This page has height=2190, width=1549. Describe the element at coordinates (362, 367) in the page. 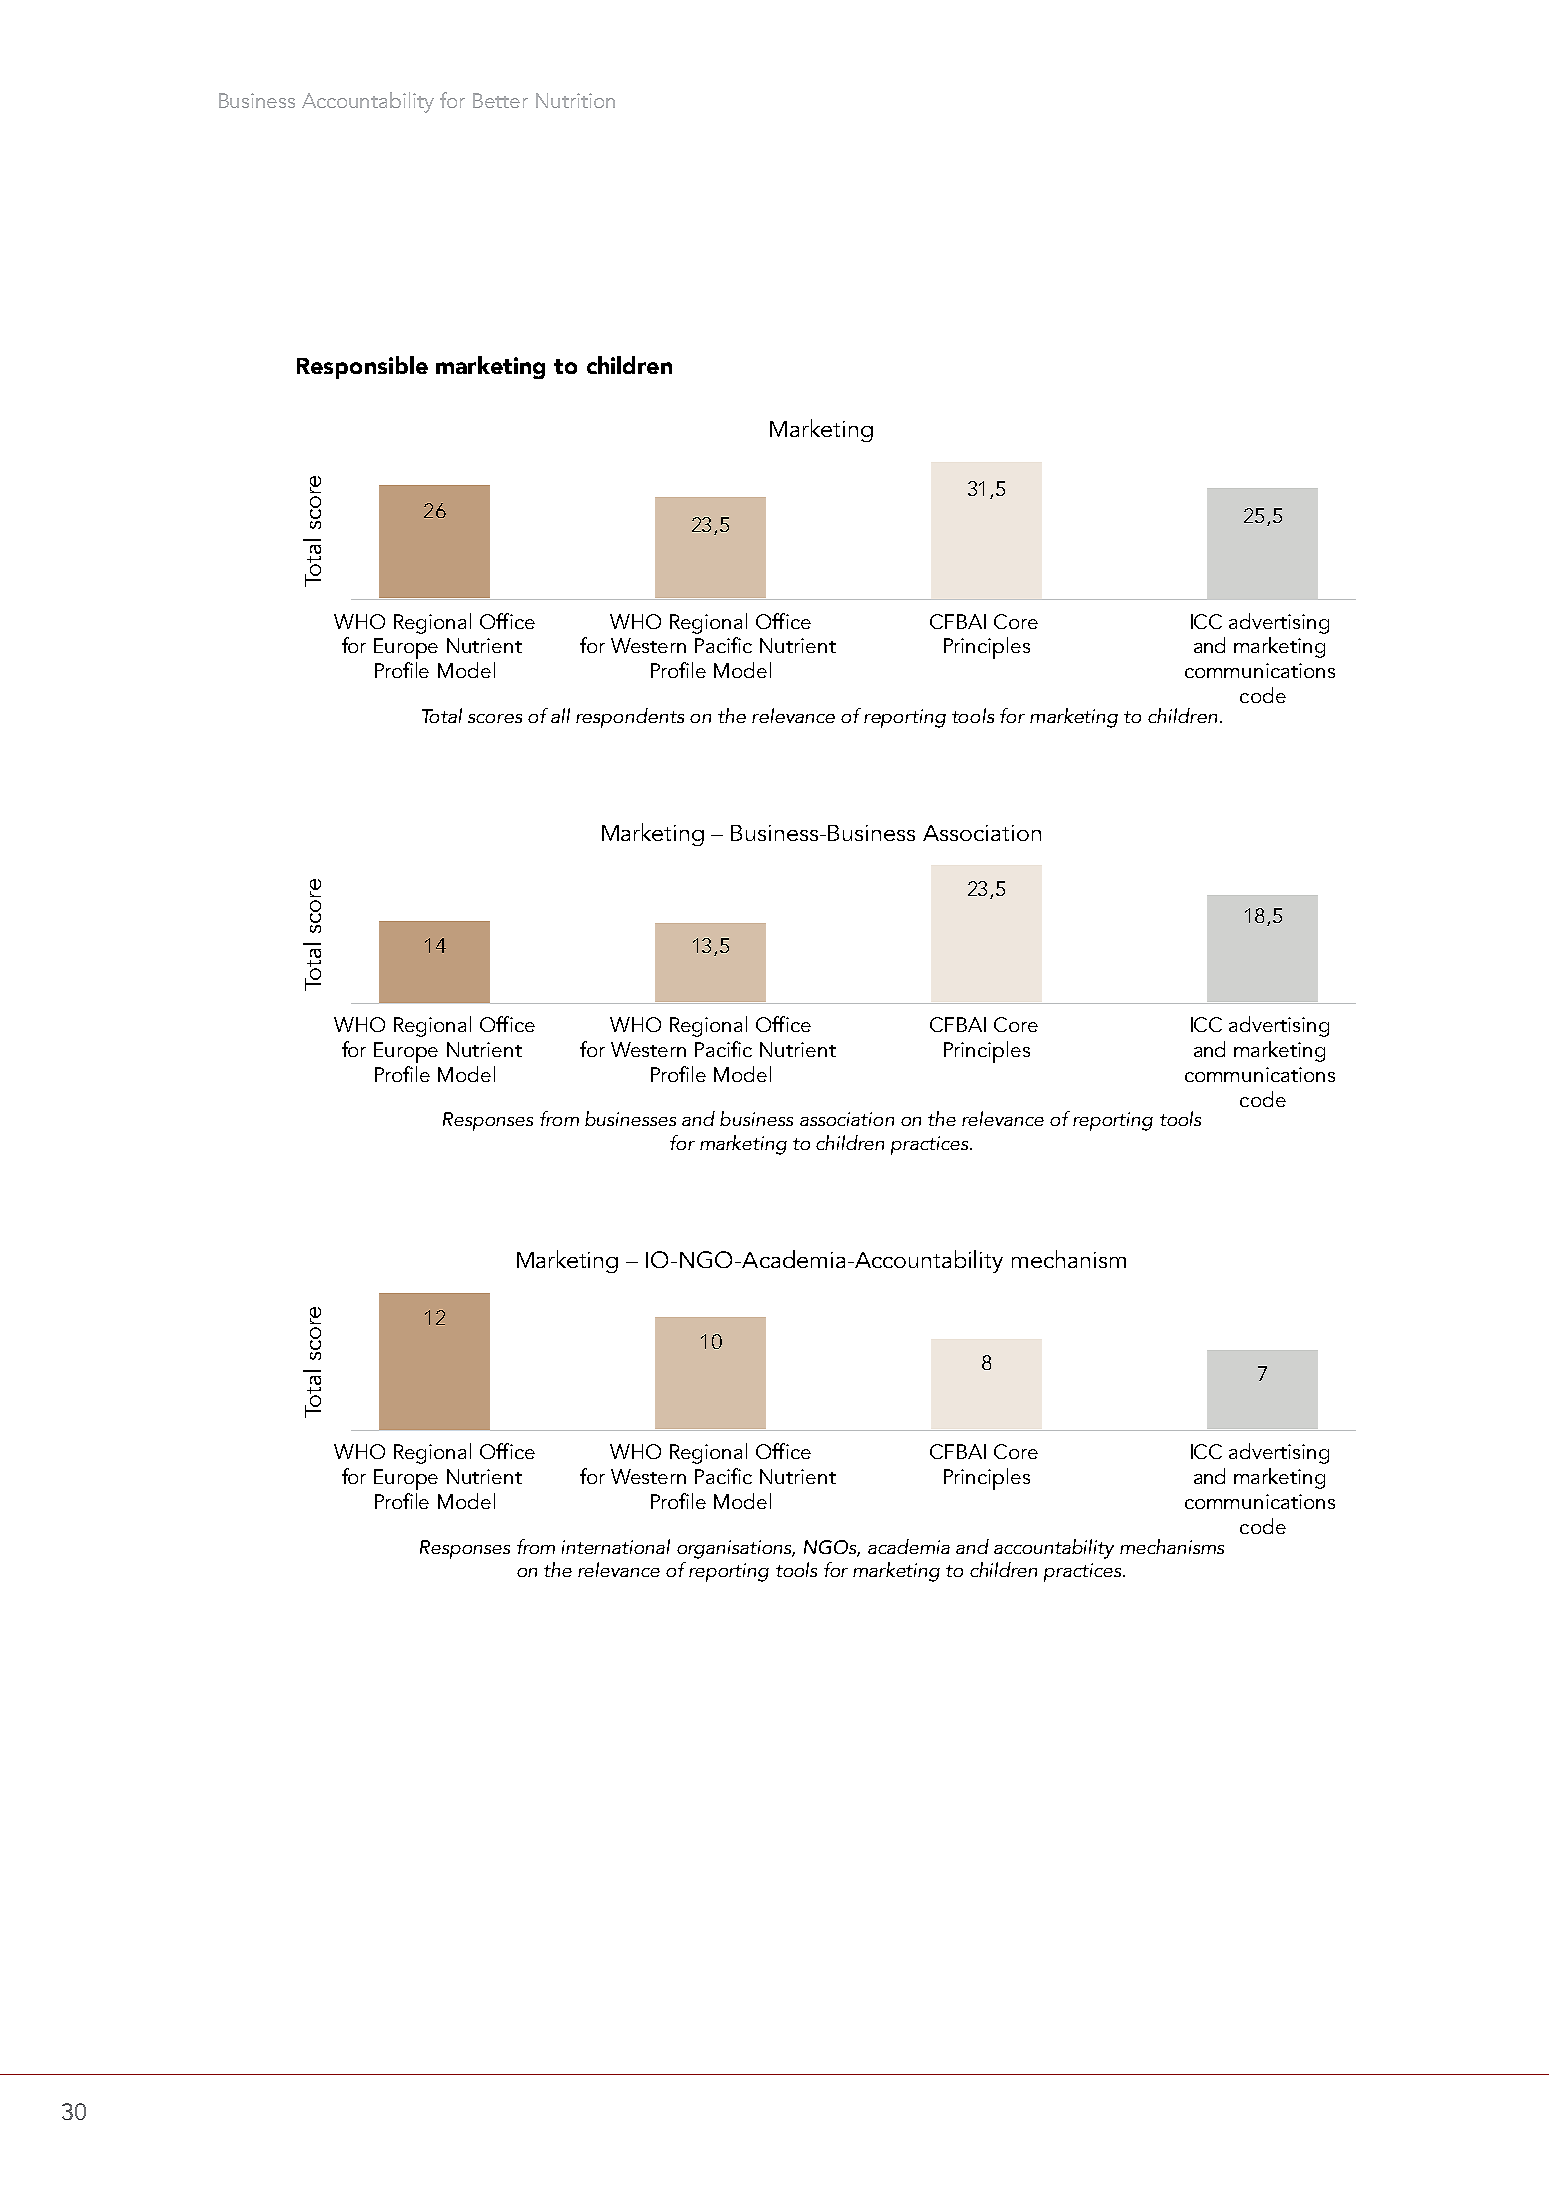

I see `Responsible` at that location.
